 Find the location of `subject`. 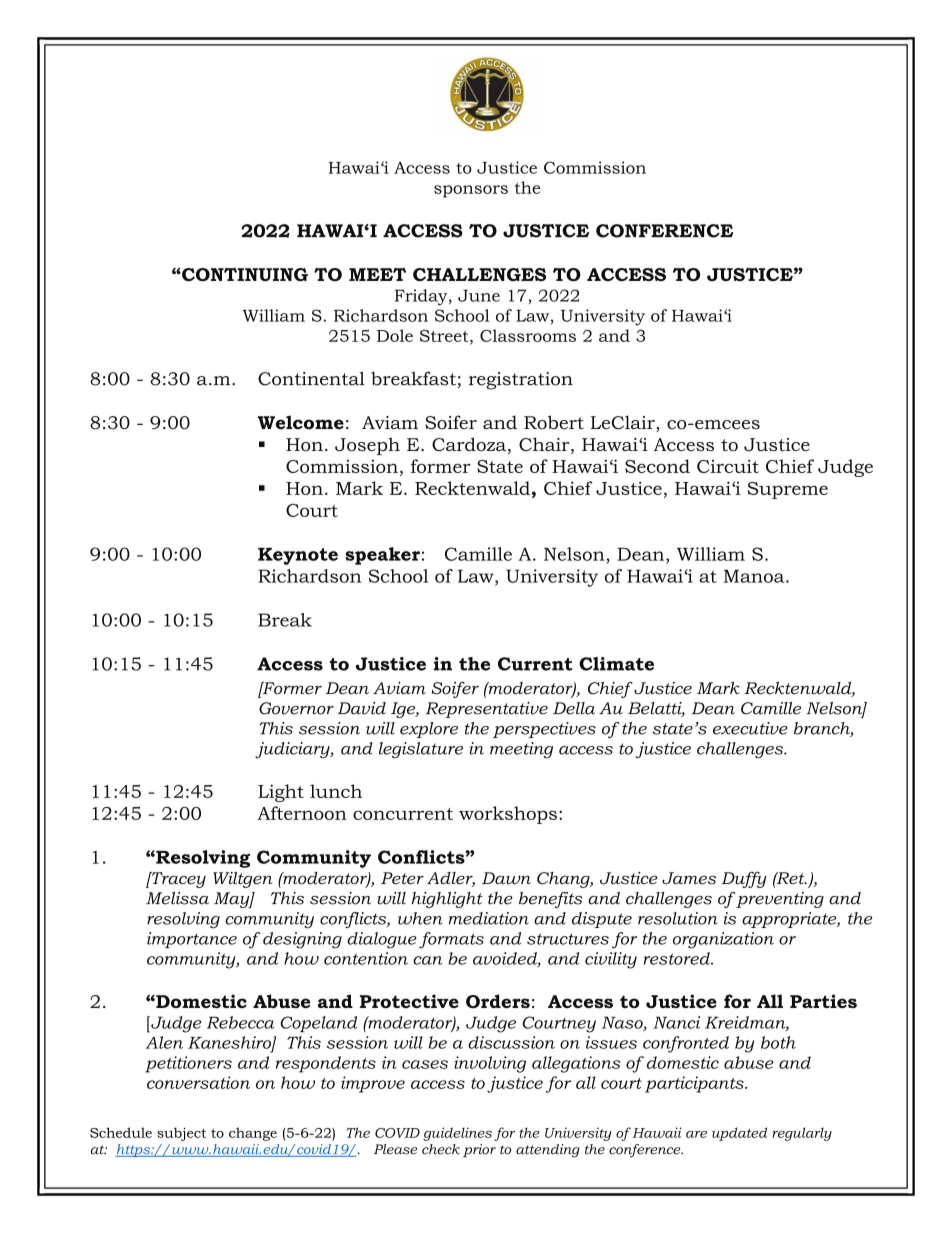

subject is located at coordinates (181, 1134).
